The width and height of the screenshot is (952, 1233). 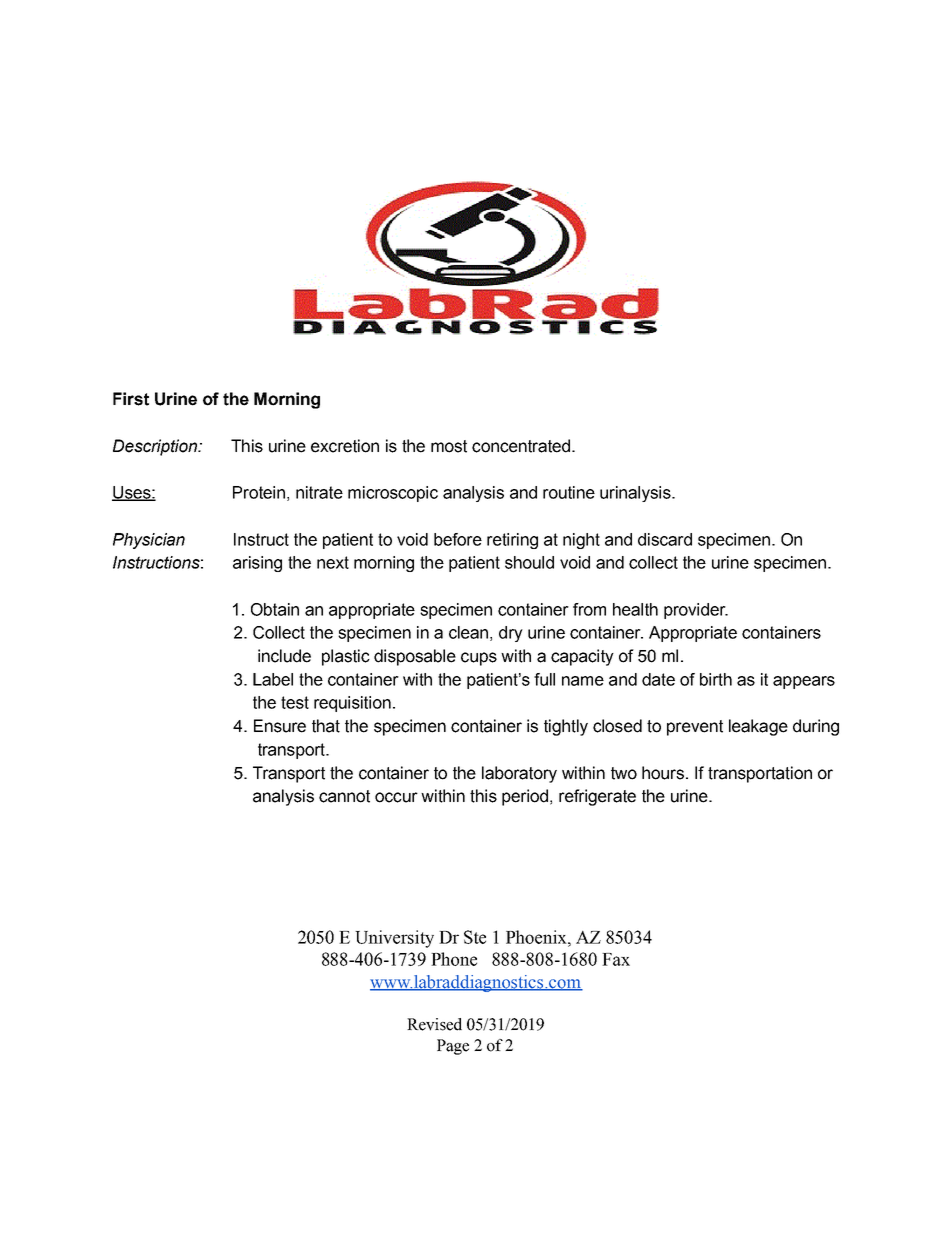 What do you see at coordinates (449, 446) in the screenshot?
I see `most` at bounding box center [449, 446].
